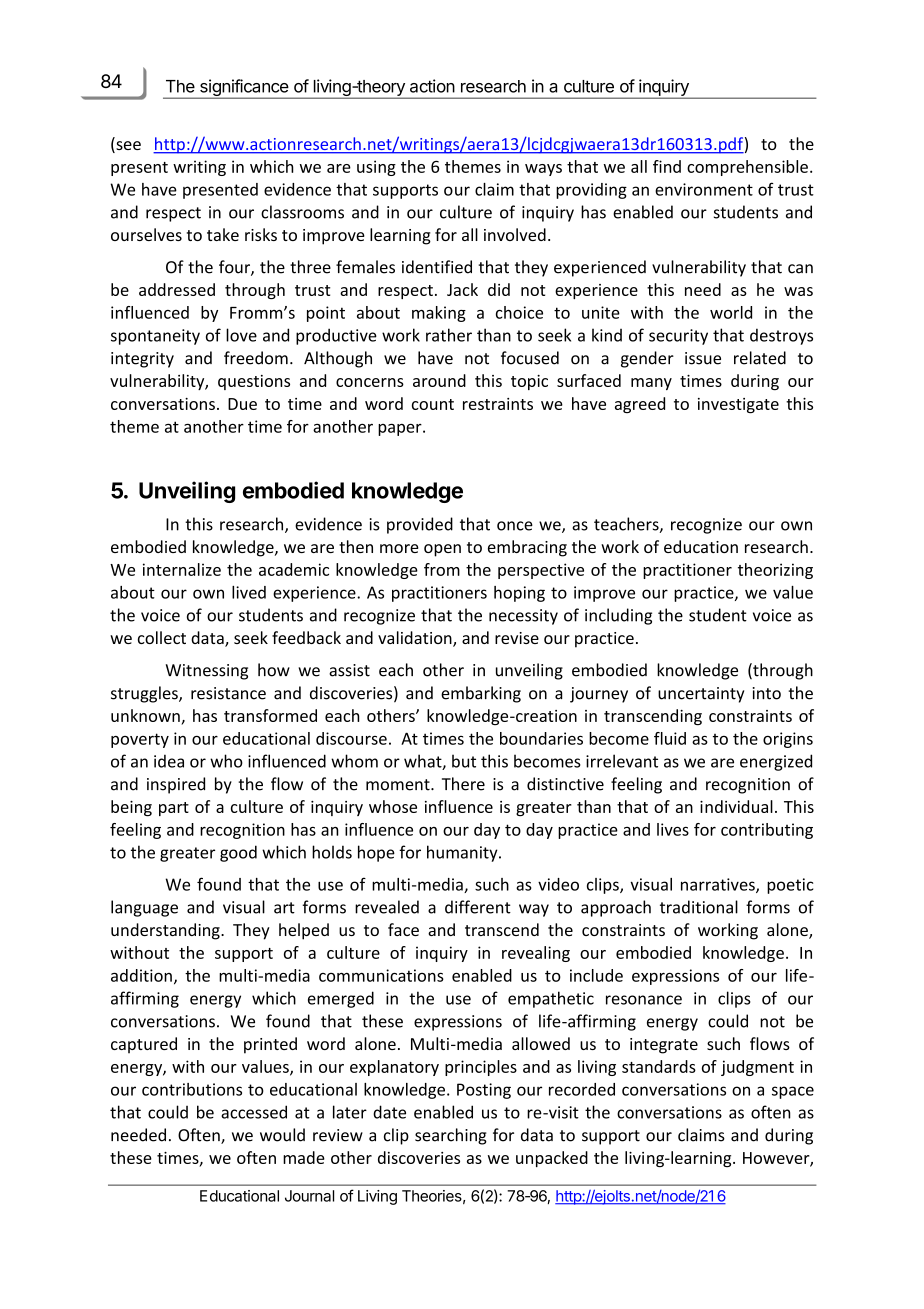 The image size is (924, 1309). I want to click on searching, so click(451, 1136).
